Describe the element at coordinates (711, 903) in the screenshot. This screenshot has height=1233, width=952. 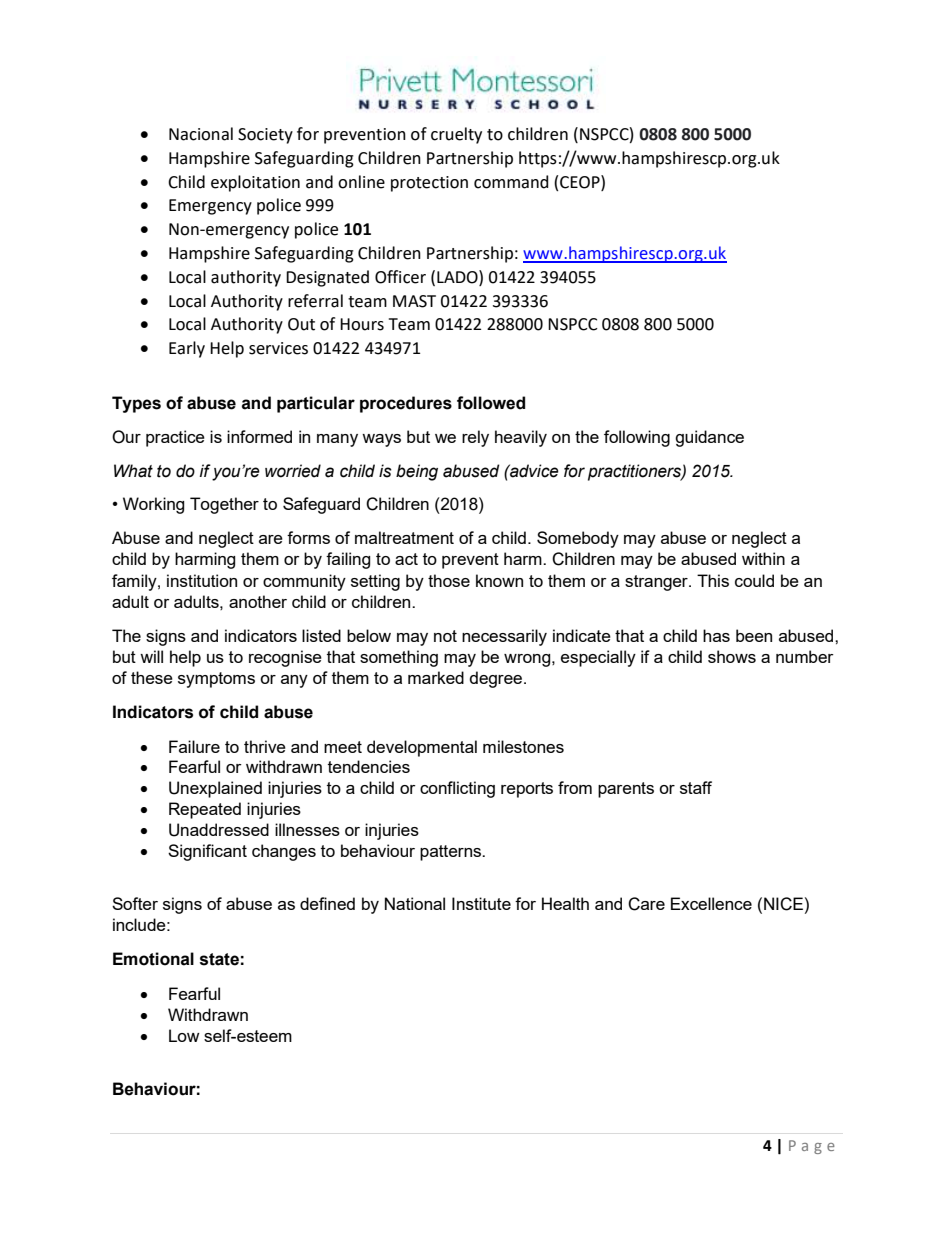
I see `Excellence` at that location.
